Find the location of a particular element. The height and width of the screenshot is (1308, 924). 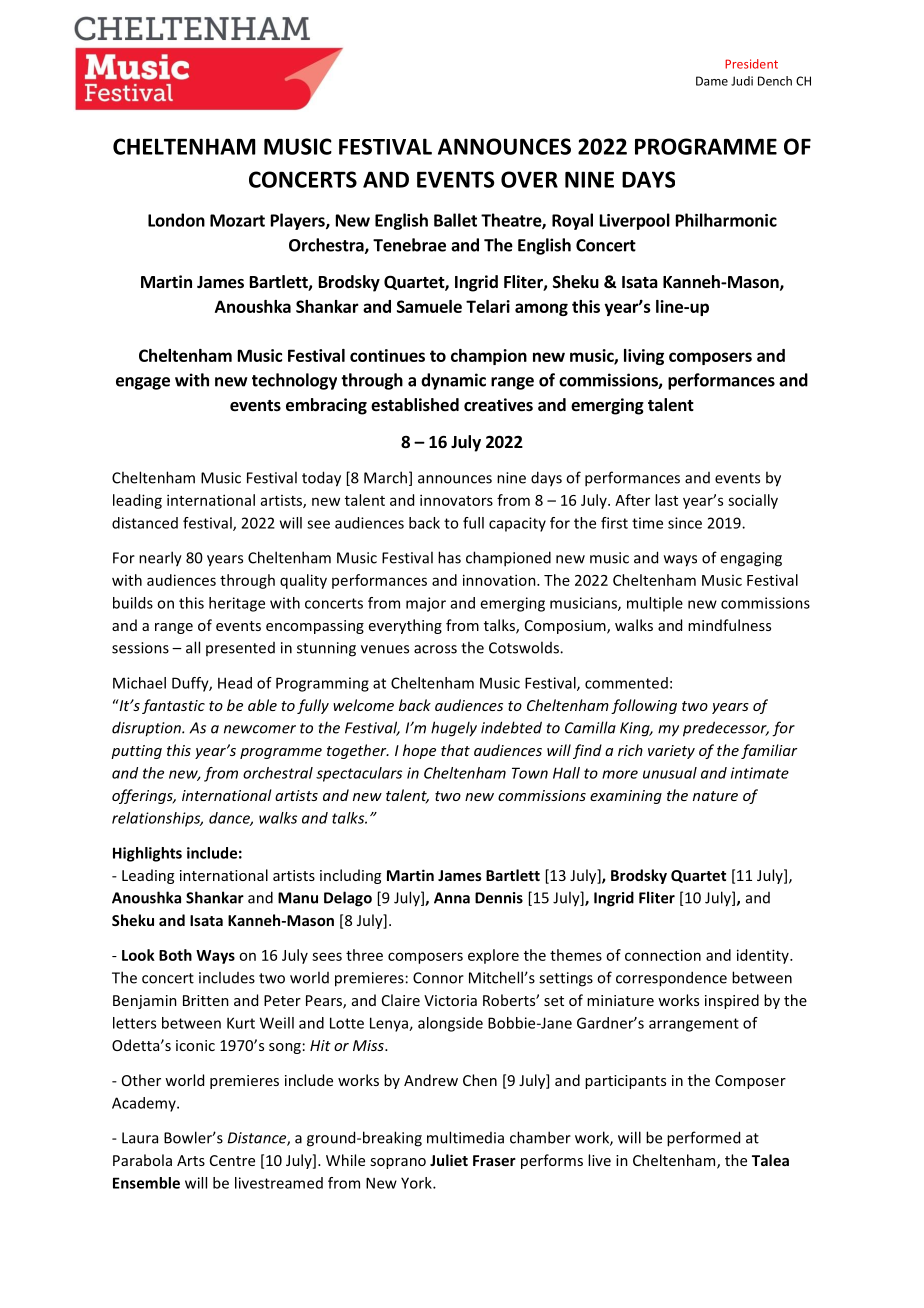

mindfulness is located at coordinates (729, 625).
